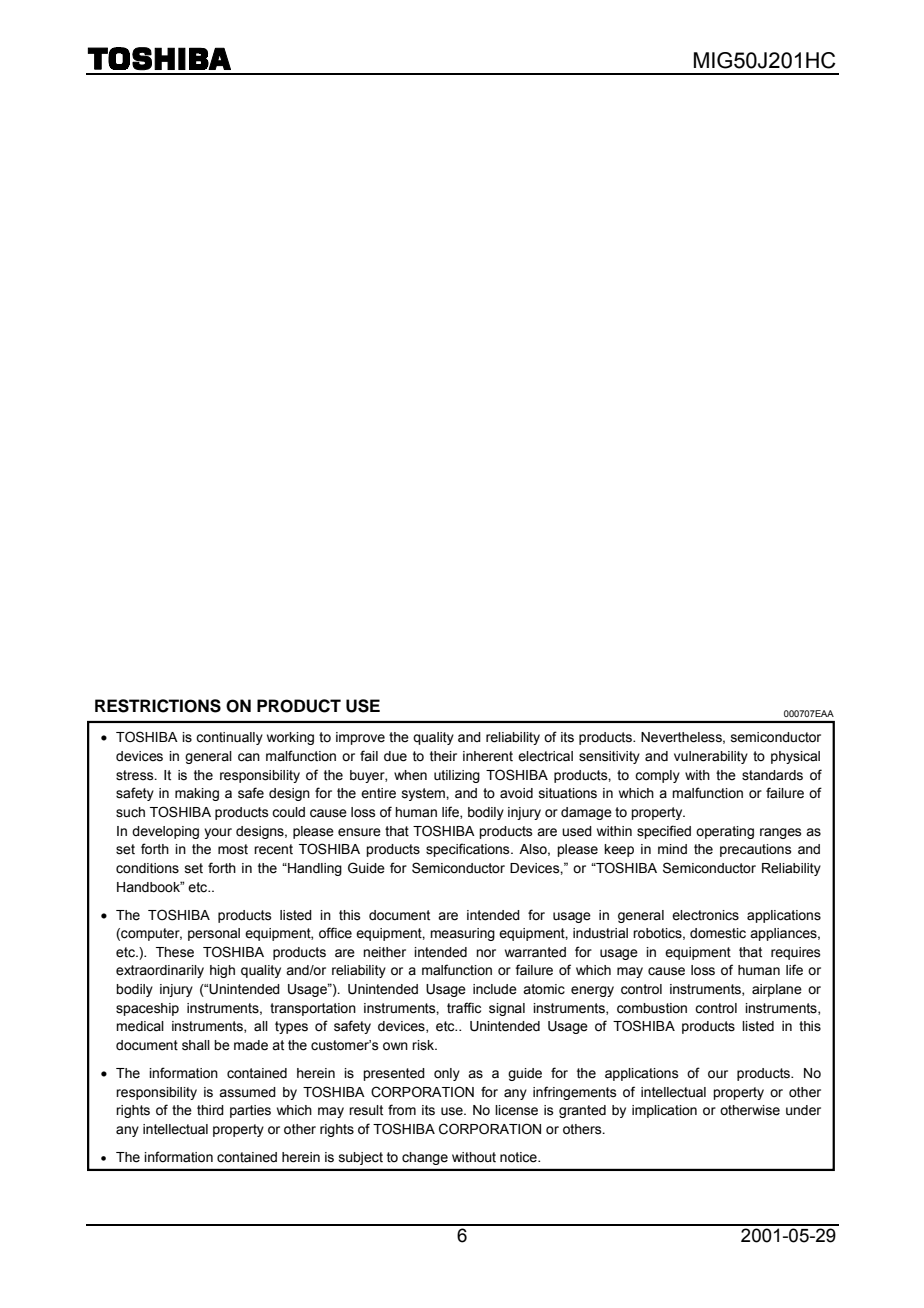  Describe the element at coordinates (214, 934) in the page. I see `personal` at that location.
